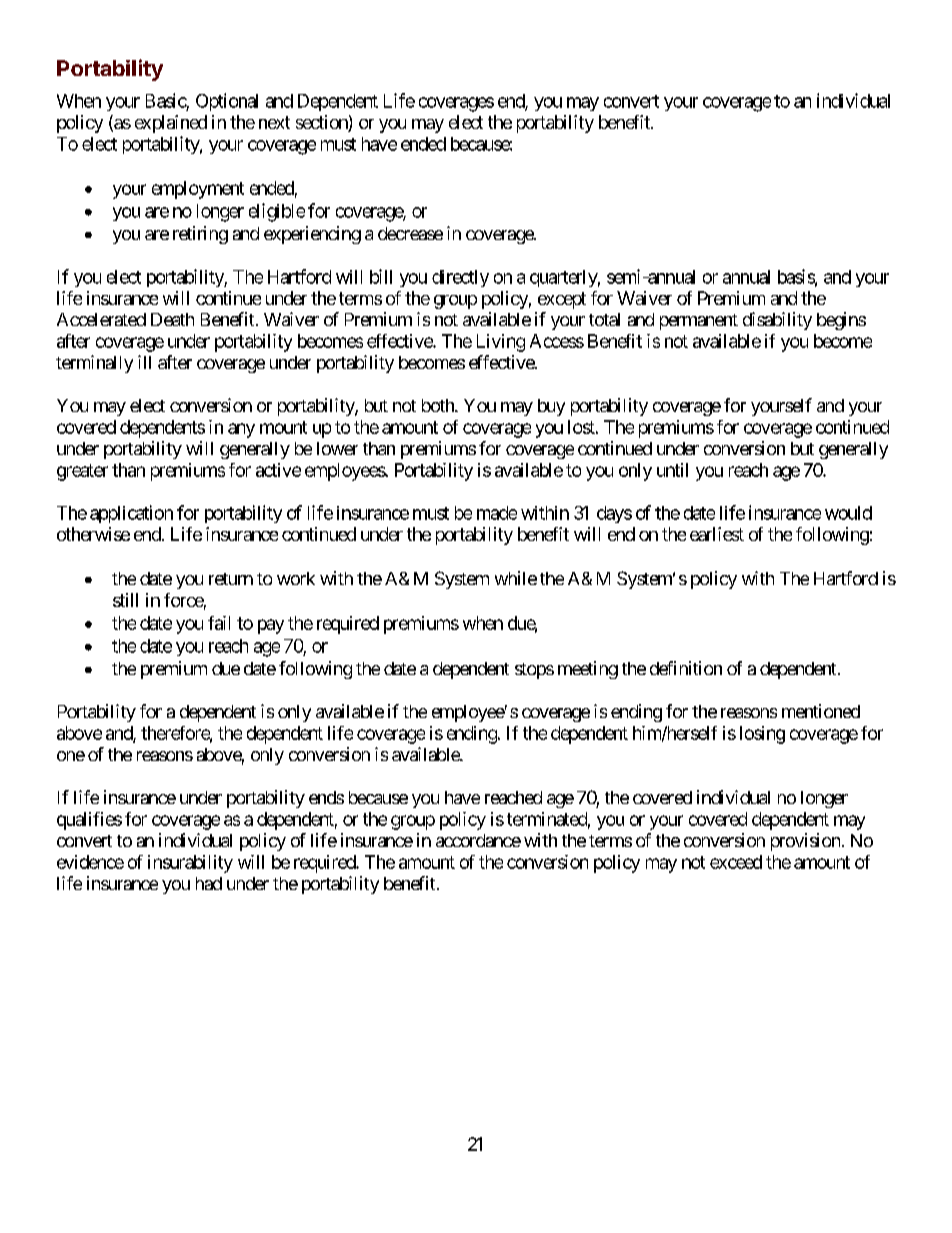 Image resolution: width=952 pixels, height=1233 pixels. Describe the element at coordinates (190, 864) in the screenshot. I see `insurability` at that location.
